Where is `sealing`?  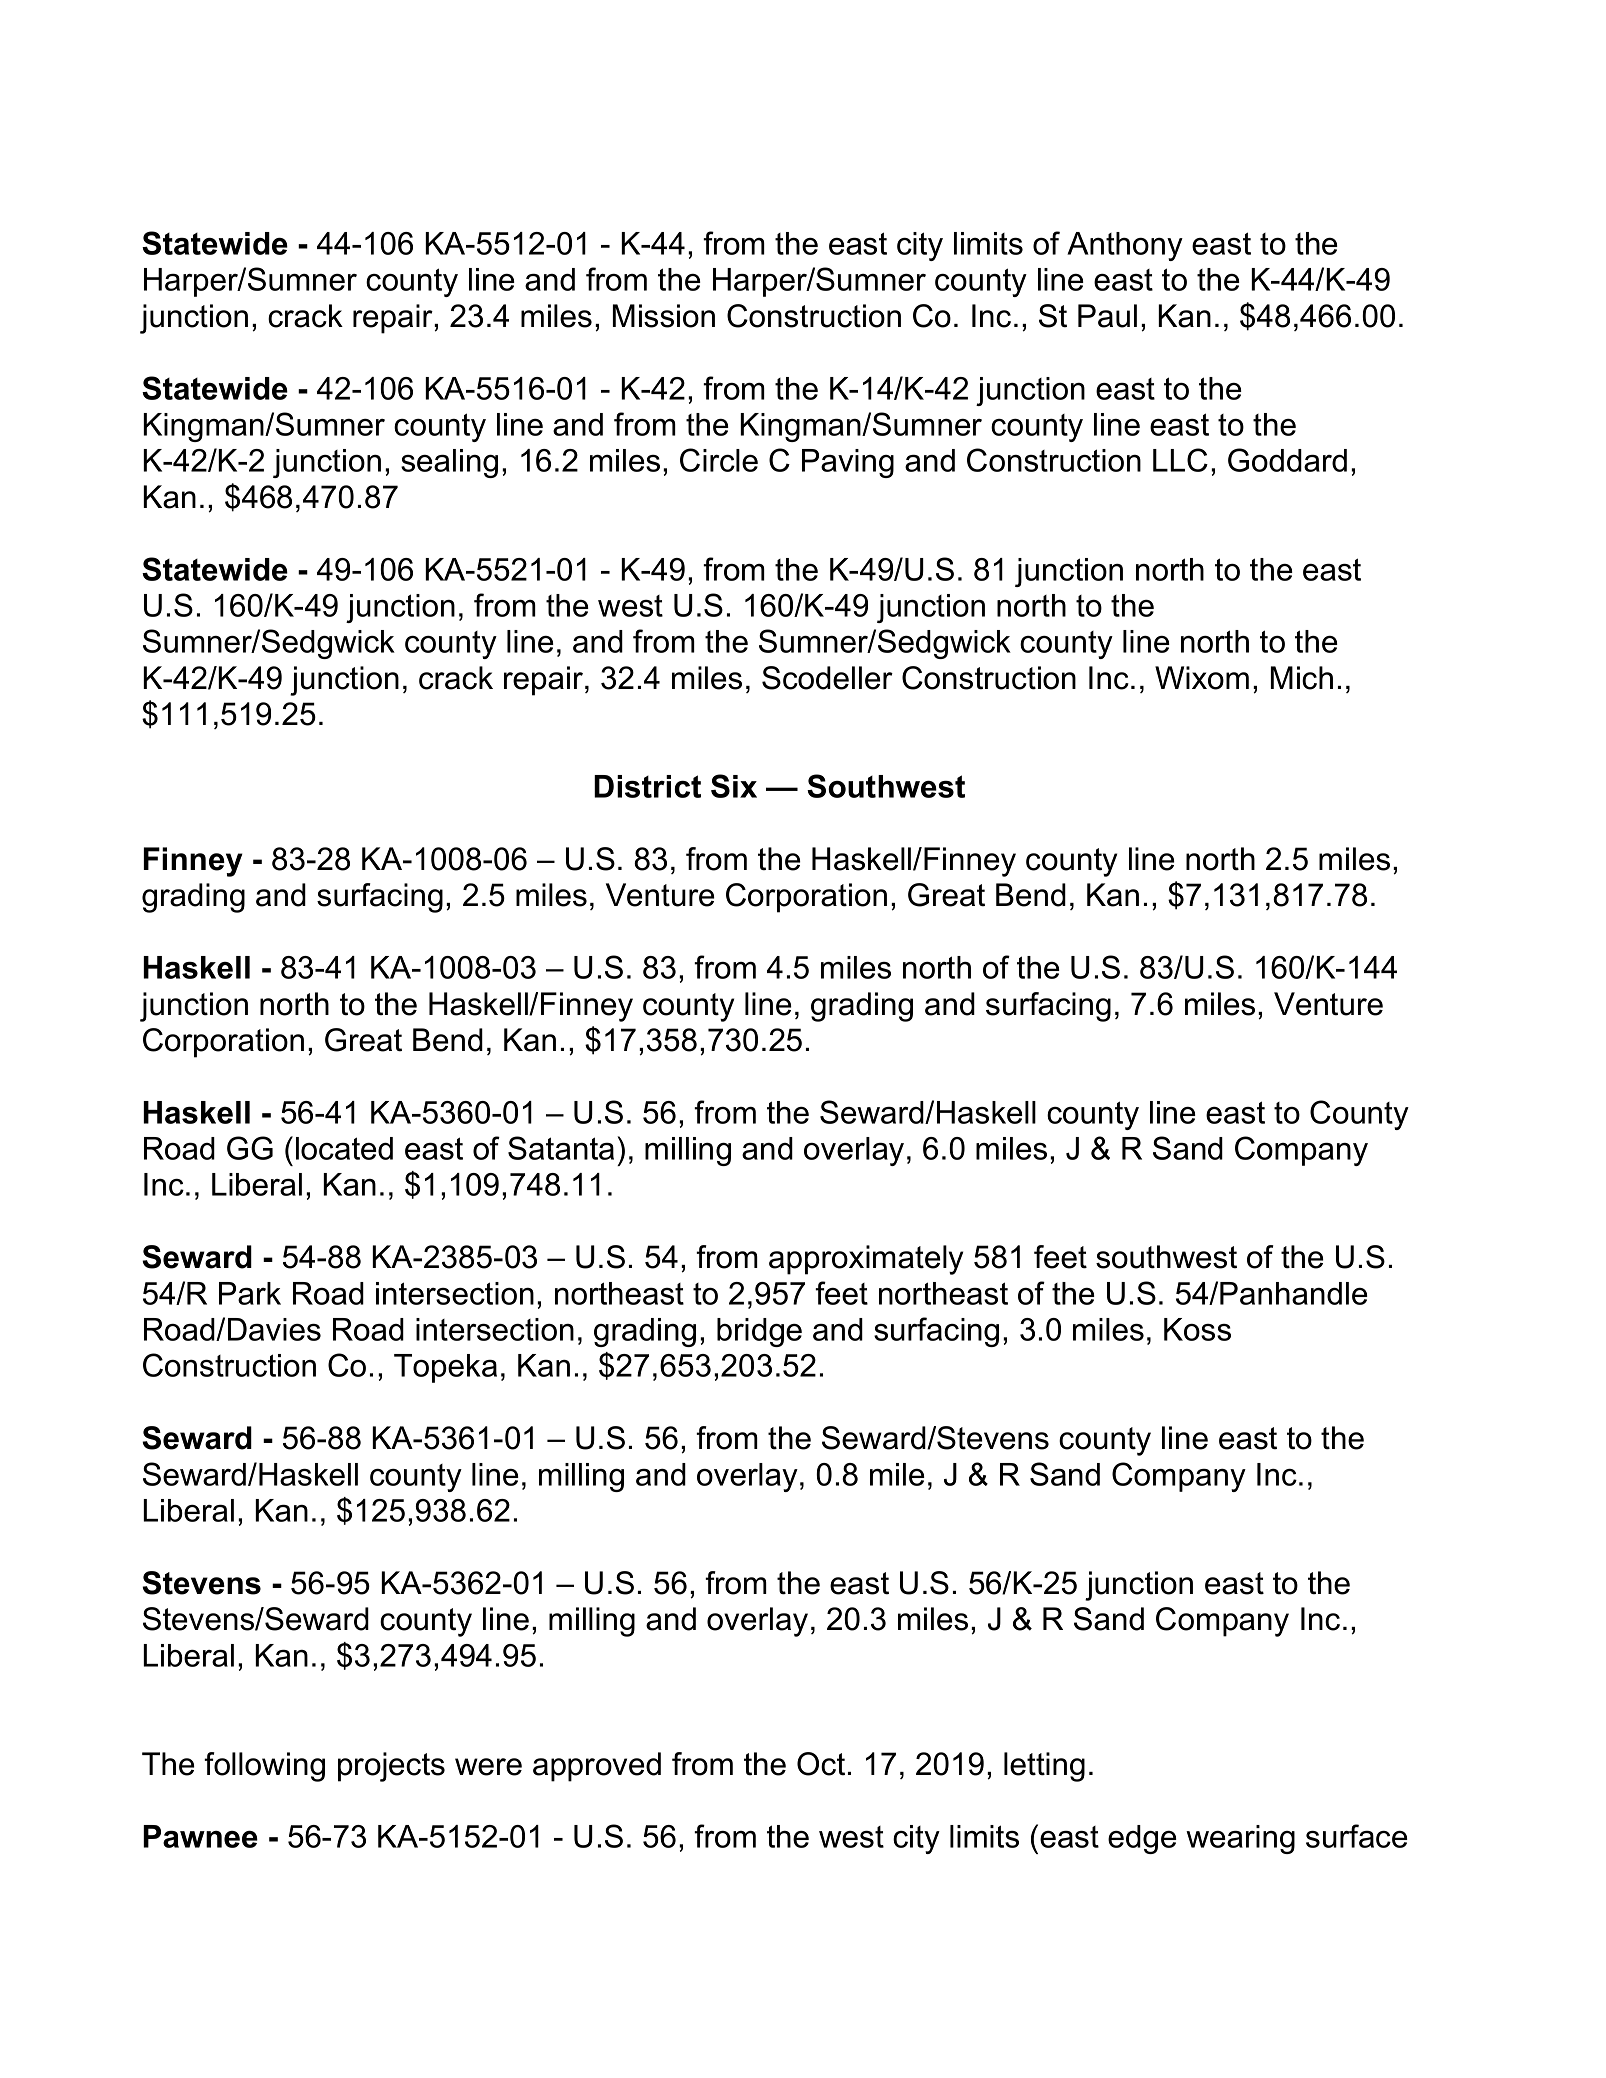 sealing is located at coordinates (449, 463).
